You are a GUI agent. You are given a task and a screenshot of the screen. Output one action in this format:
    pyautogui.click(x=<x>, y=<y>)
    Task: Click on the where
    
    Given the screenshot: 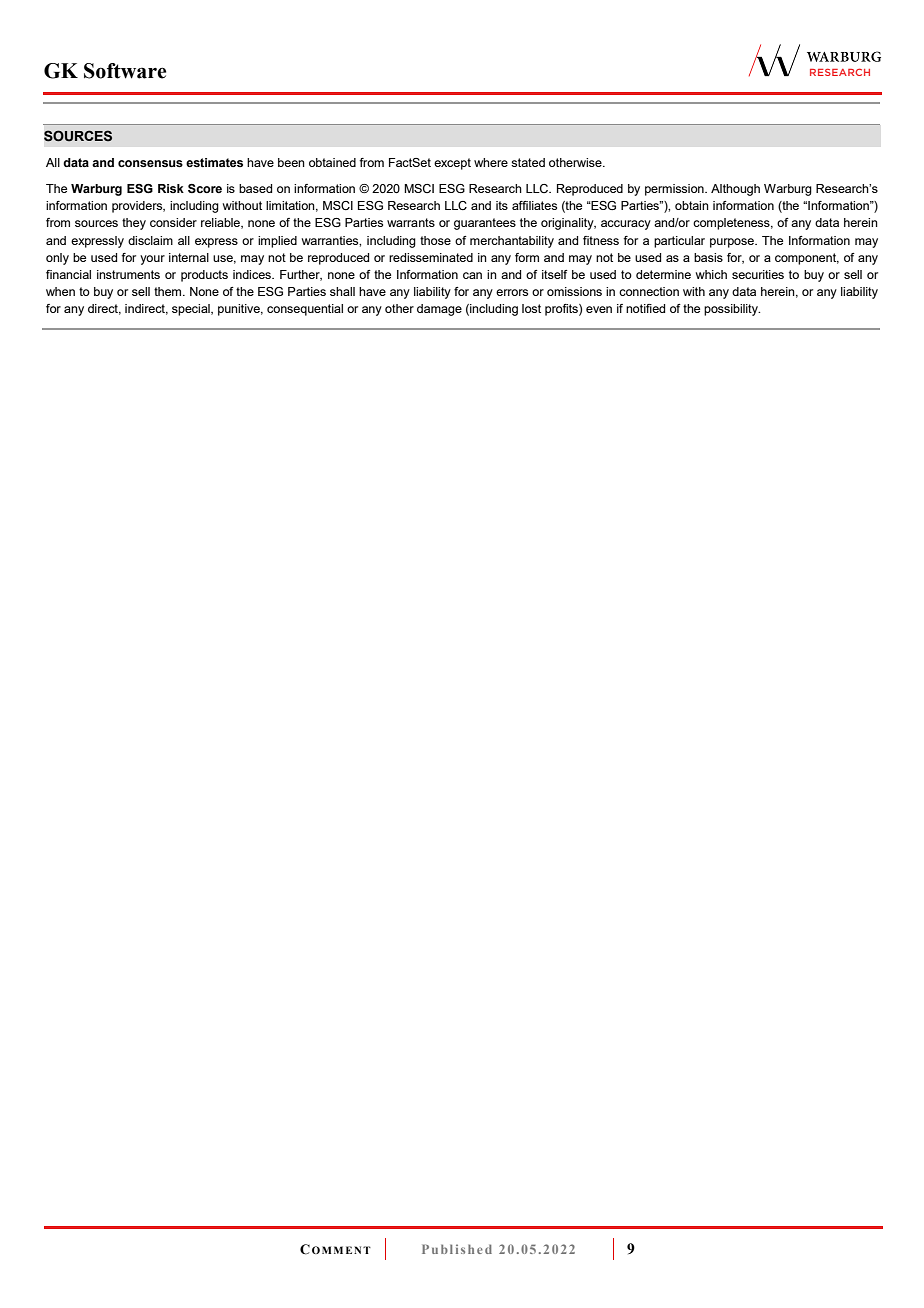 What is the action you would take?
    pyautogui.click(x=491, y=162)
